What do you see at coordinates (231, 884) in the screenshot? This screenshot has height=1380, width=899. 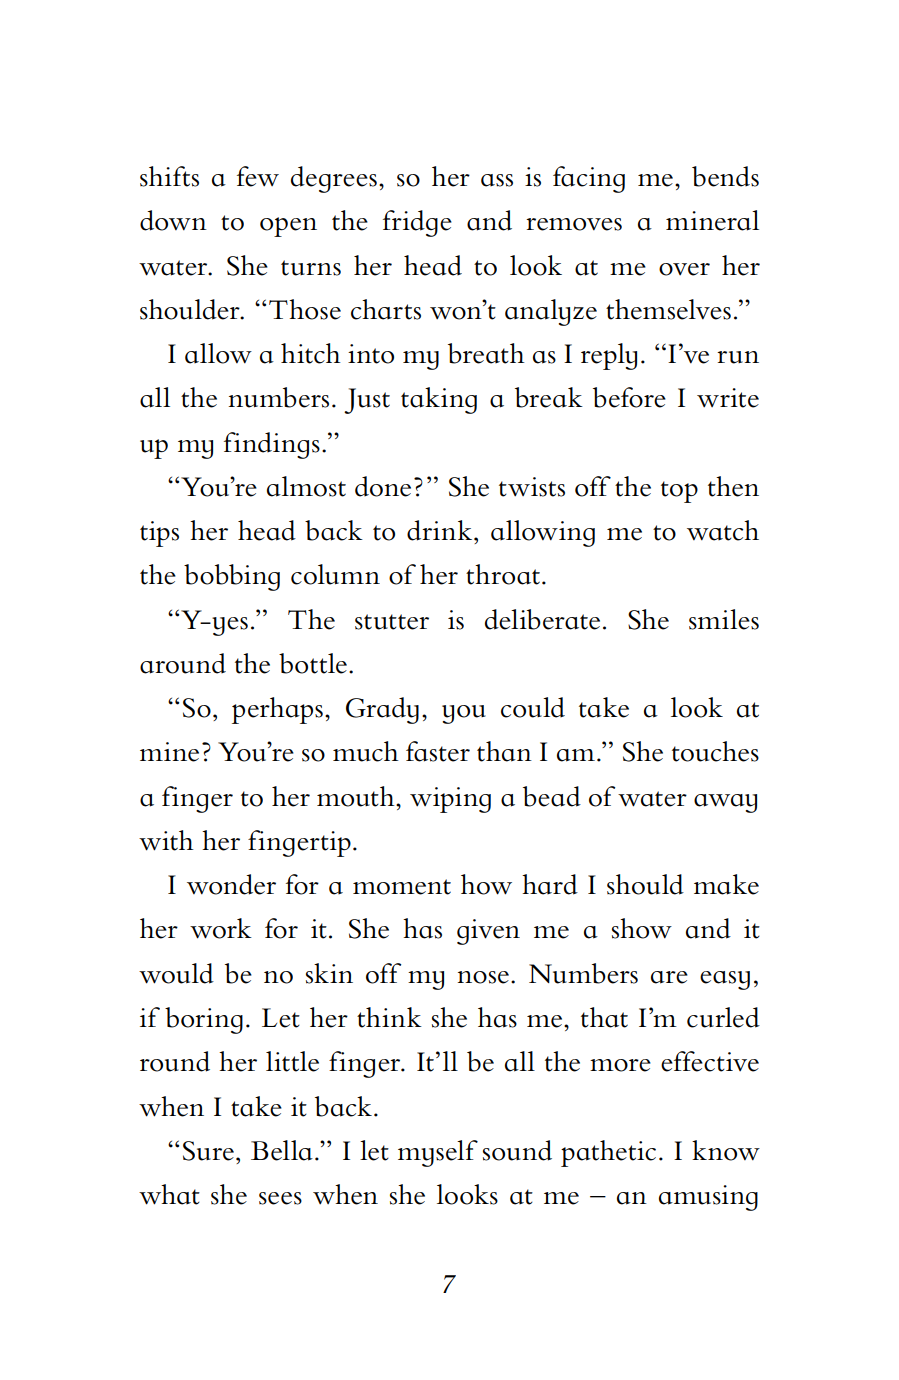 I see `wonder` at bounding box center [231, 884].
